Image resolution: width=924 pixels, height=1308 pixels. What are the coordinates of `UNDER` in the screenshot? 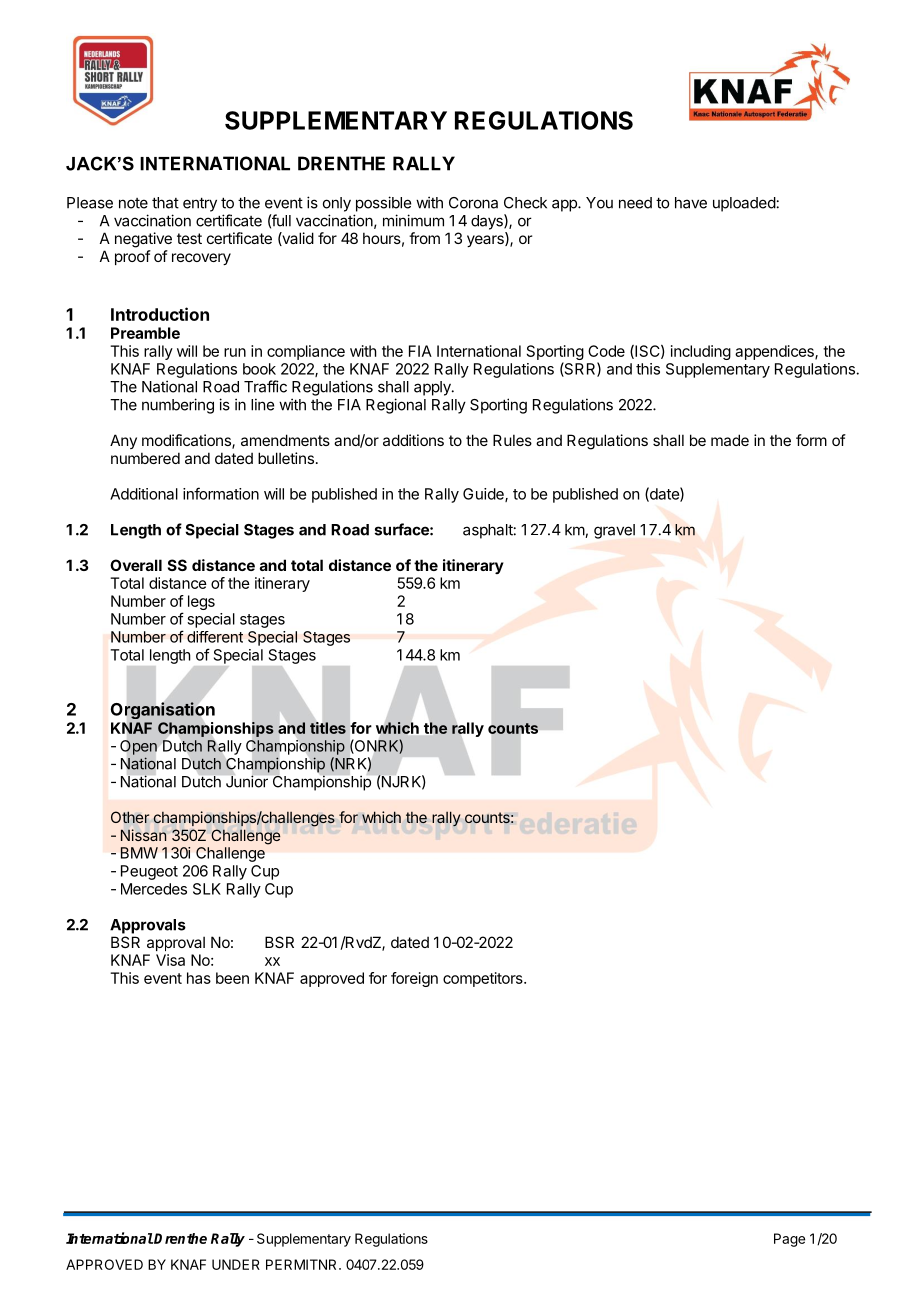 It's located at (236, 1264).
